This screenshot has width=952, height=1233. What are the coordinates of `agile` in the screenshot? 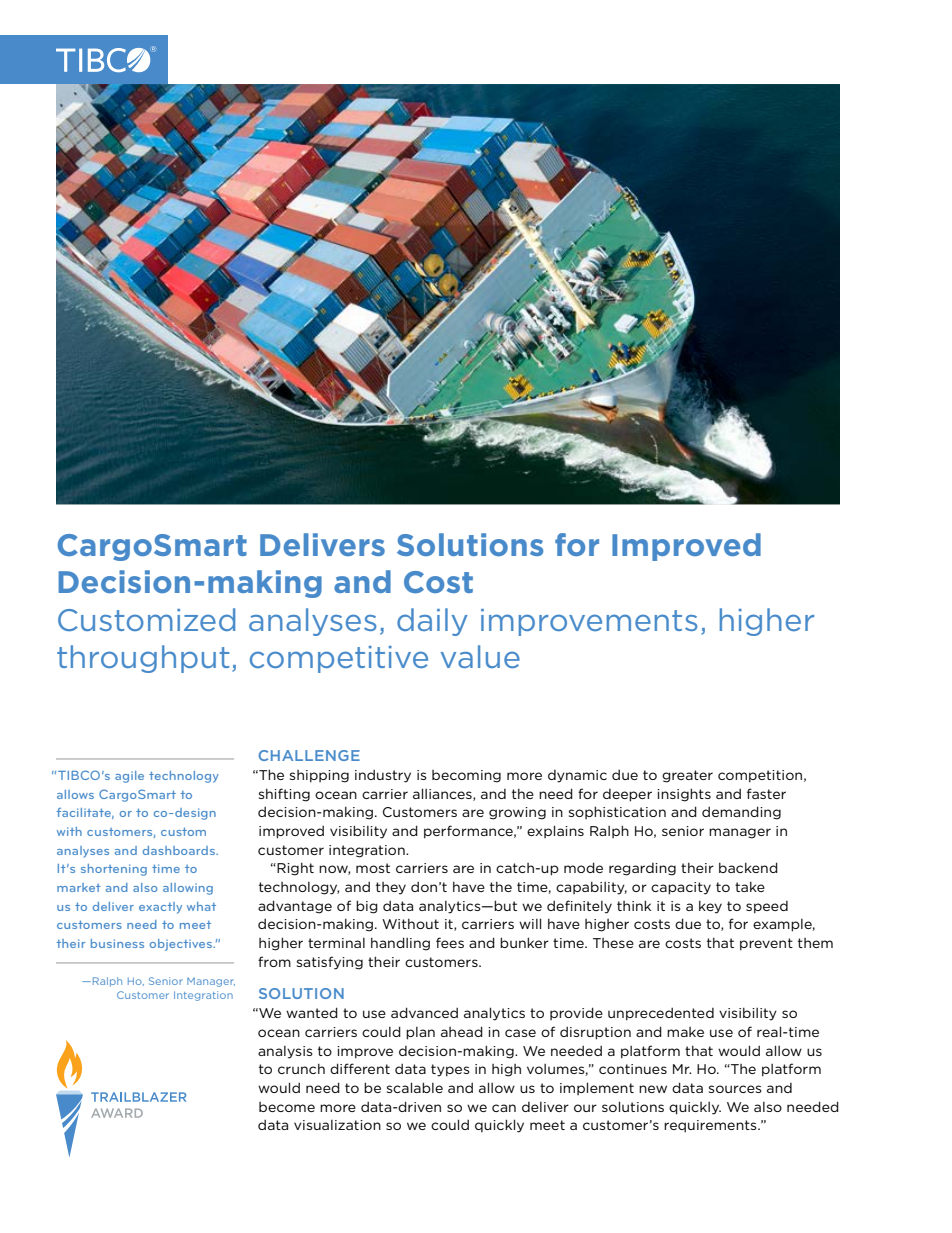 It's located at (129, 777).
